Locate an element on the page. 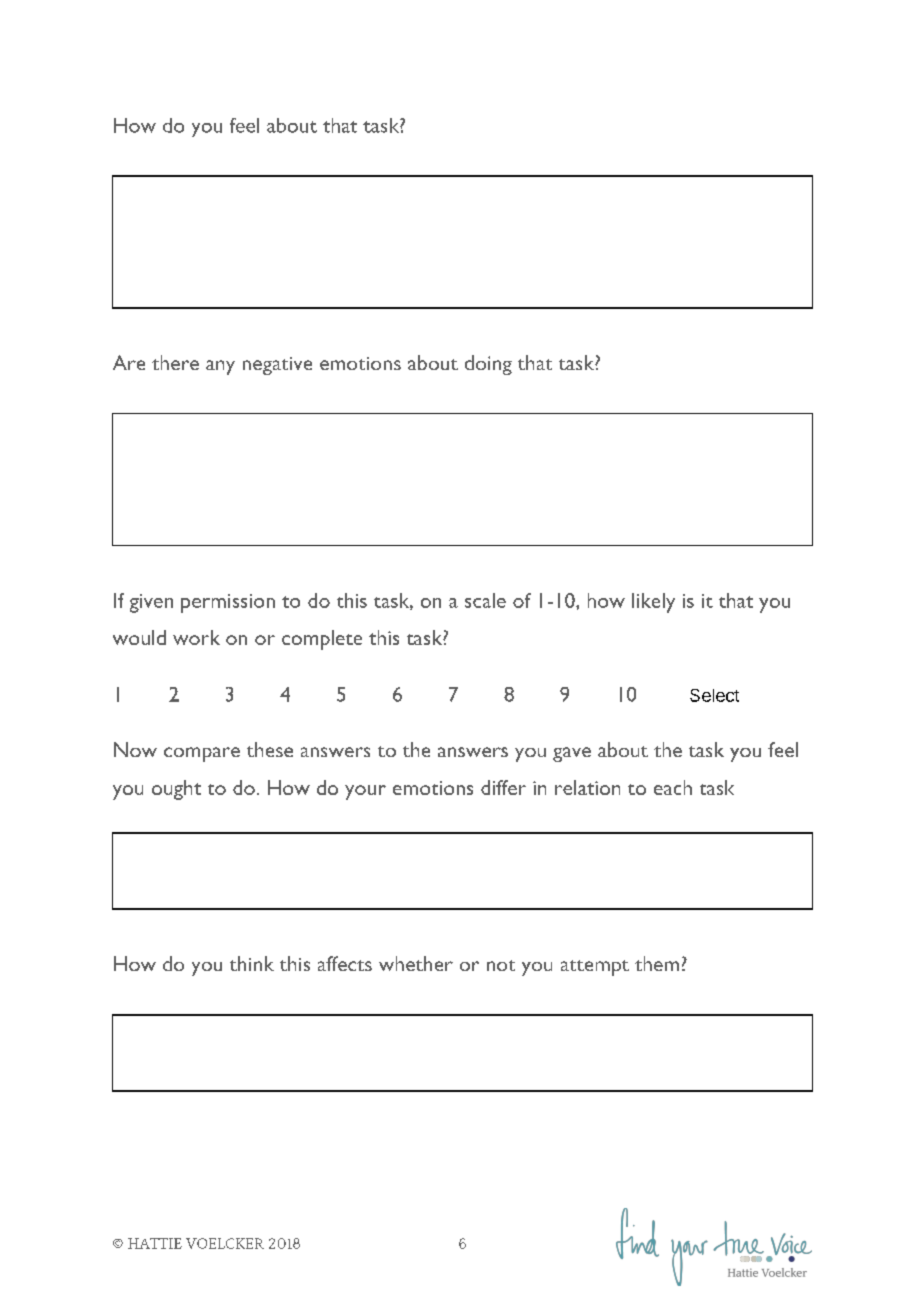  gave is located at coordinates (572, 754).
